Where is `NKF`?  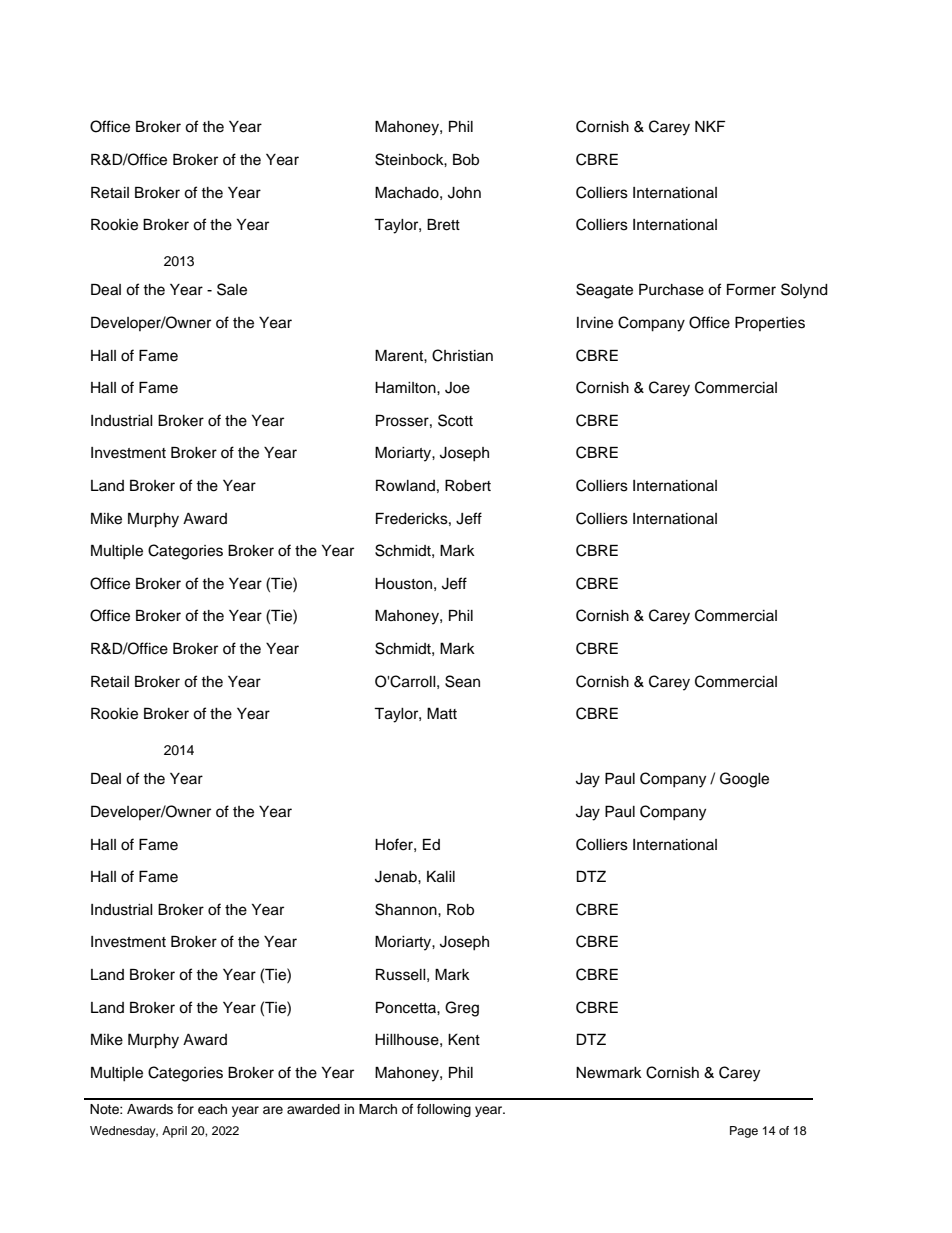
NKF is located at coordinates (710, 126).
